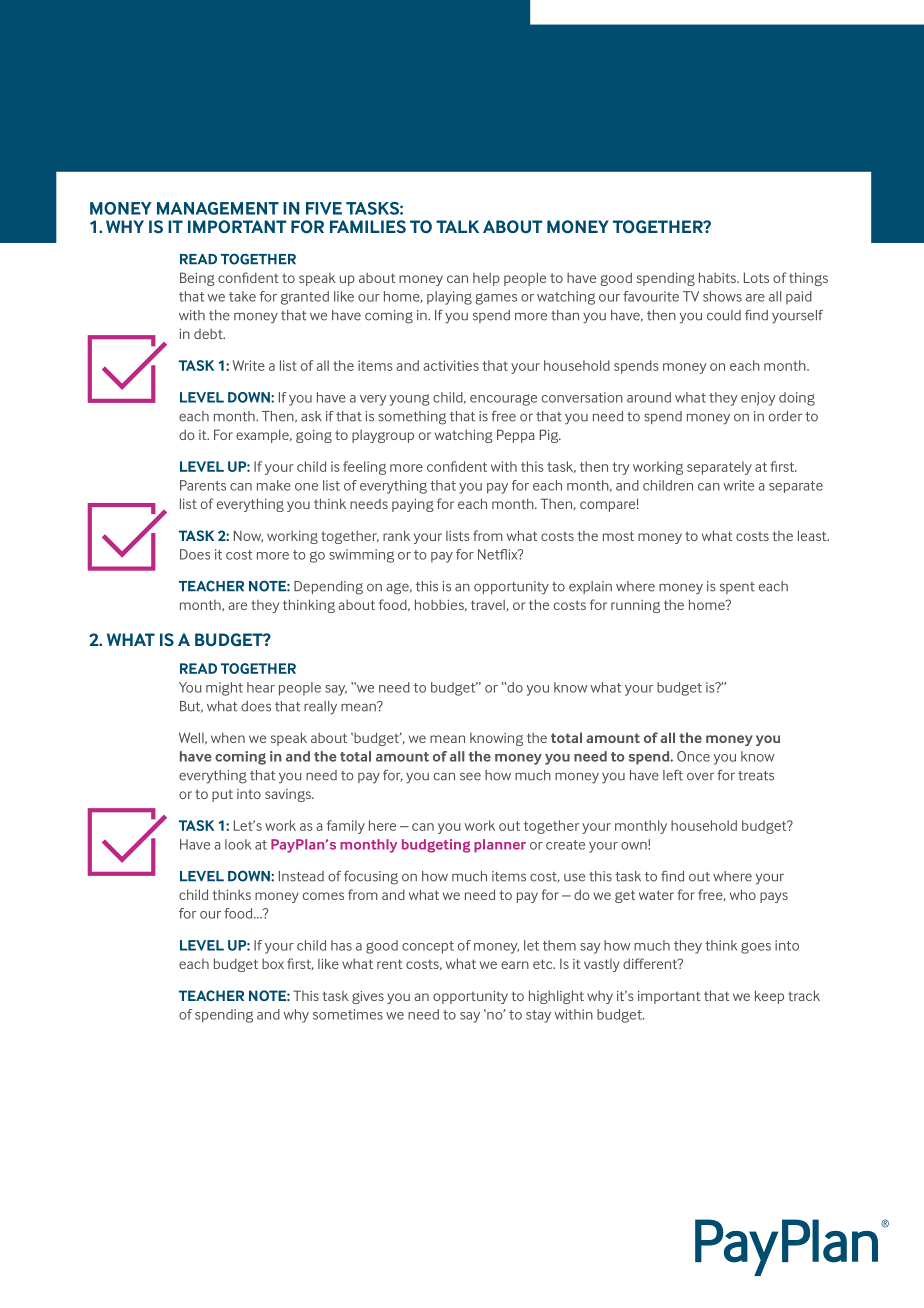 The height and width of the page is (1308, 924). Describe the element at coordinates (489, 606) in the page. I see `travel` at that location.
